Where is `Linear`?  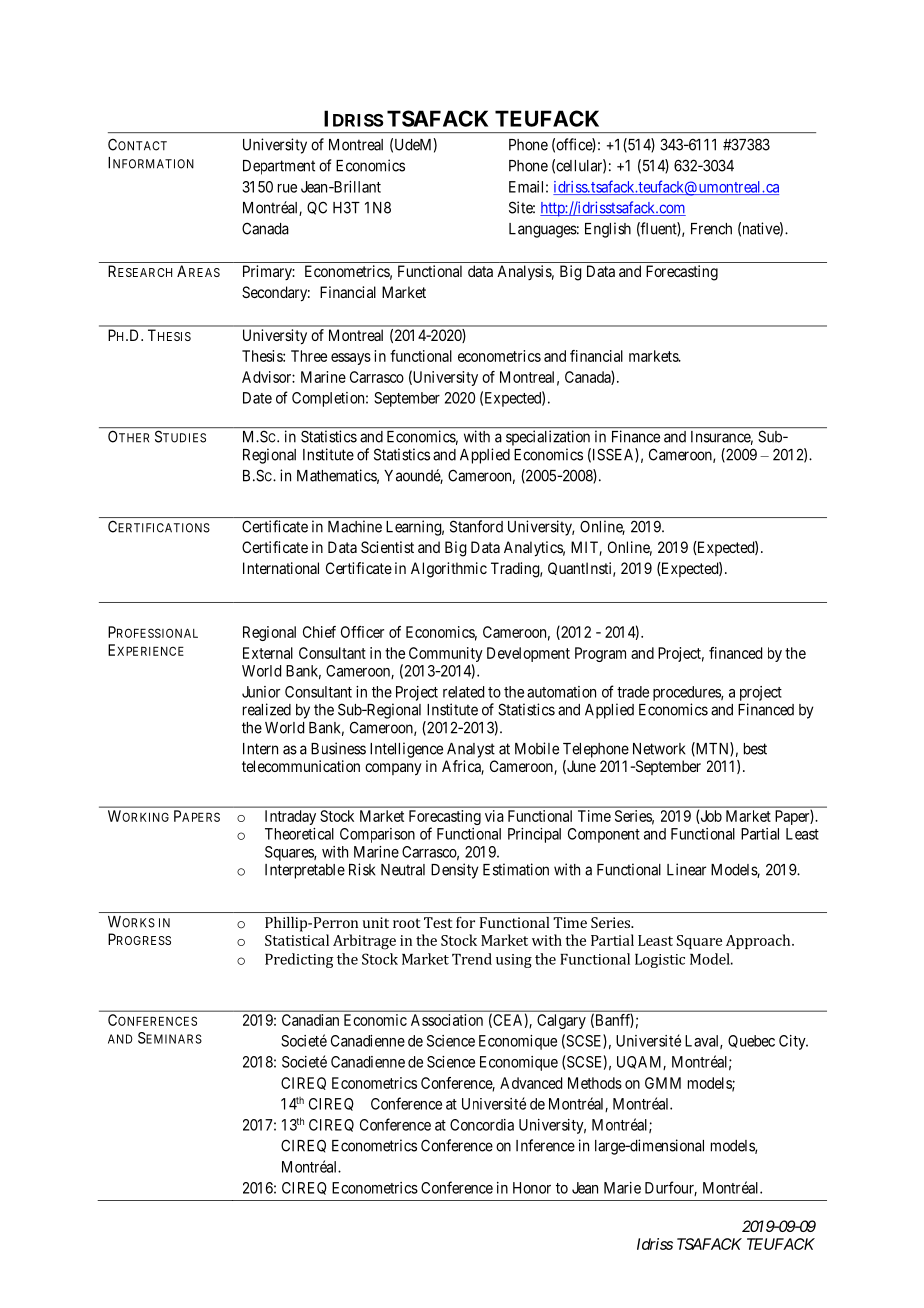 Linear is located at coordinates (686, 869).
